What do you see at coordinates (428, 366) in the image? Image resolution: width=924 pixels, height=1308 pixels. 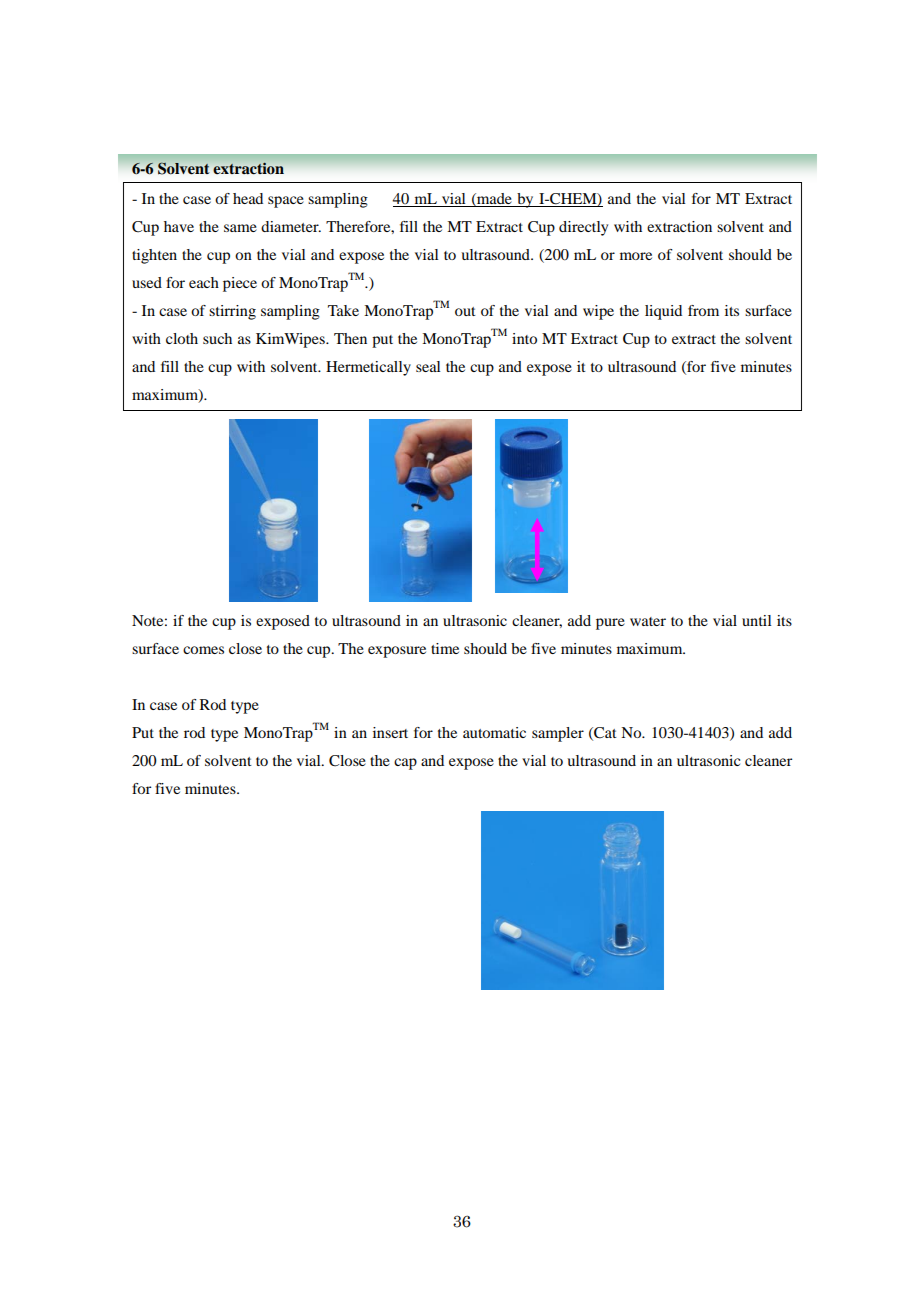 I see `seal` at bounding box center [428, 366].
